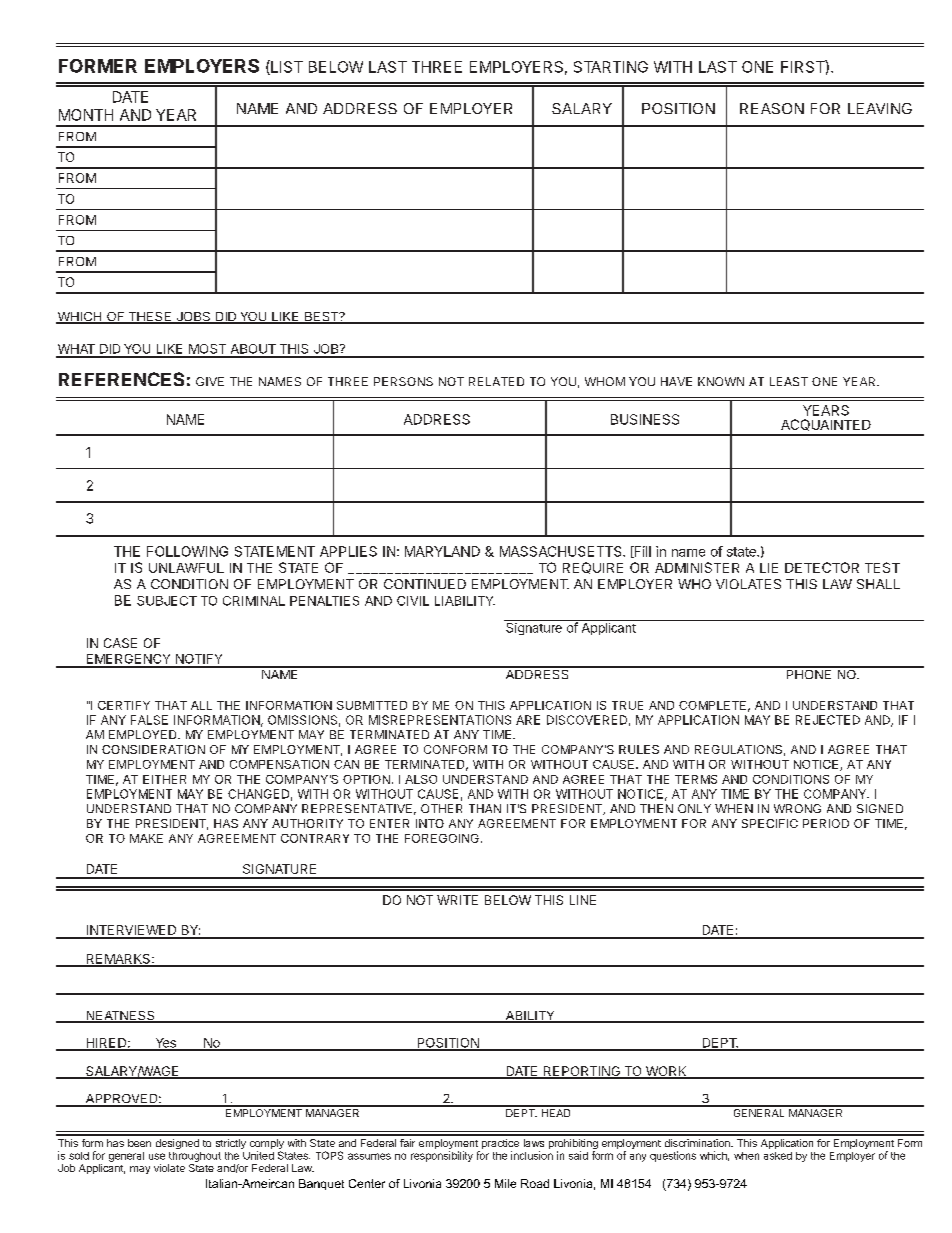 The height and width of the image is (1233, 952). Describe the element at coordinates (210, 381) in the image. I see `GIVE` at that location.
